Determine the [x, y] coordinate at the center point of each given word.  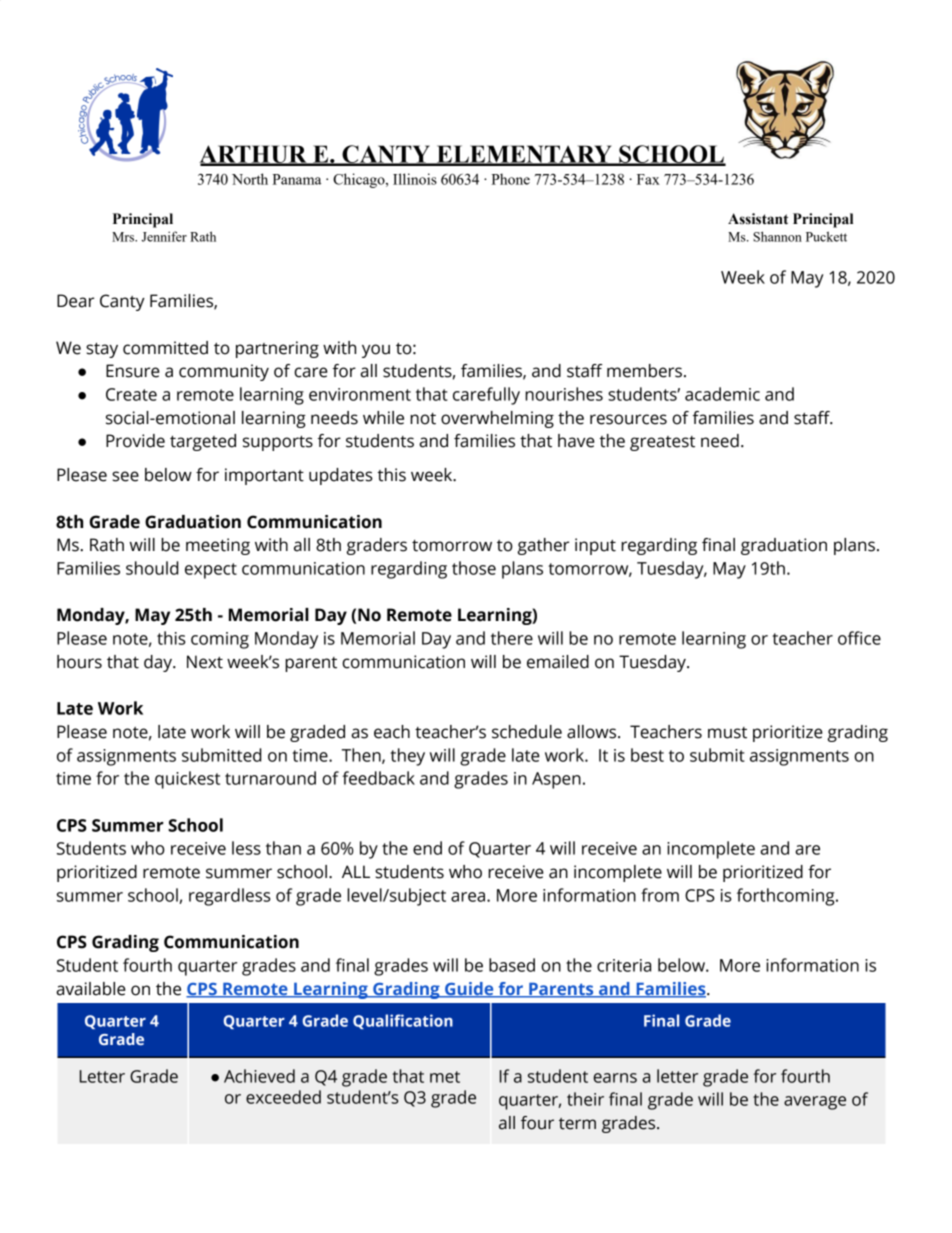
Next [205, 662]
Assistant [758, 219]
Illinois [415, 179]
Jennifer [164, 236]
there [512, 638]
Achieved [259, 1076]
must [727, 733]
